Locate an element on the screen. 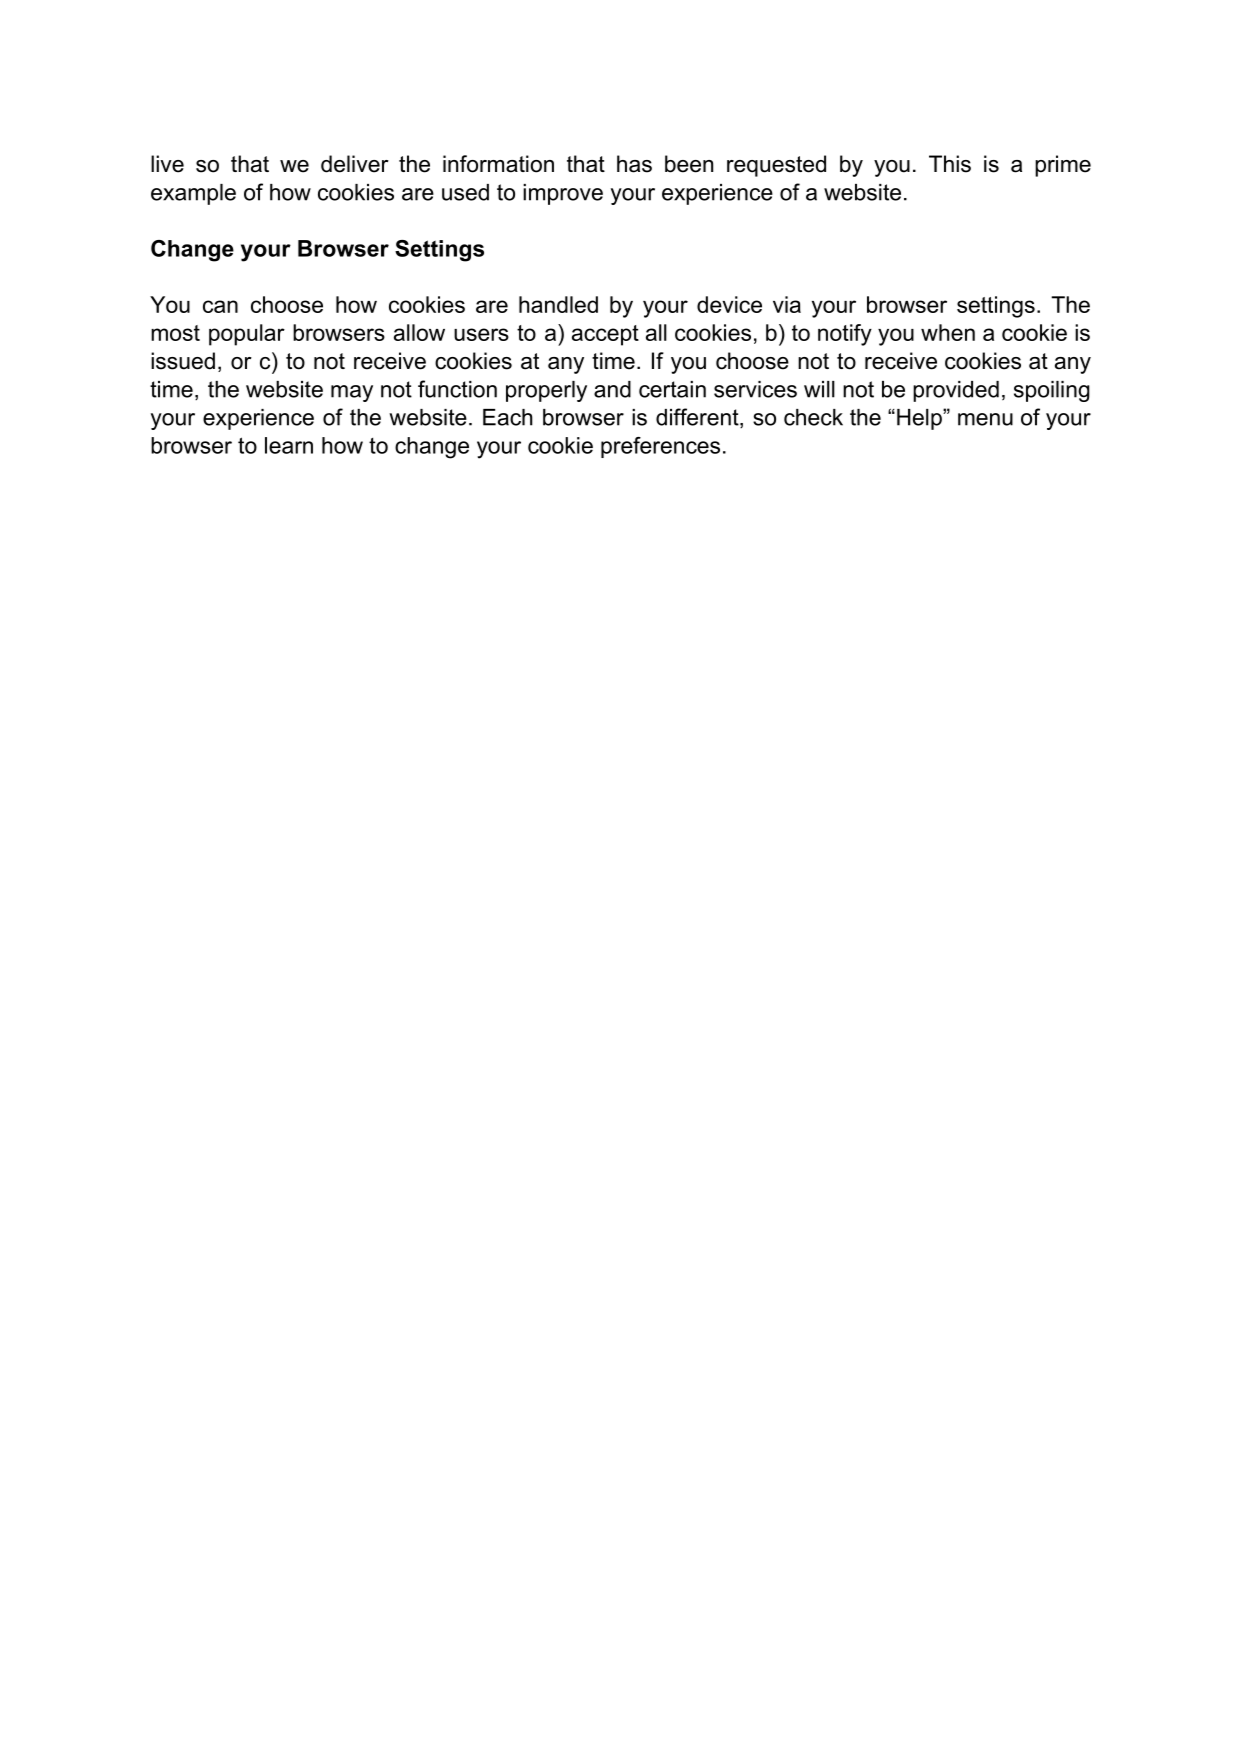  preferences is located at coordinates (660, 447).
